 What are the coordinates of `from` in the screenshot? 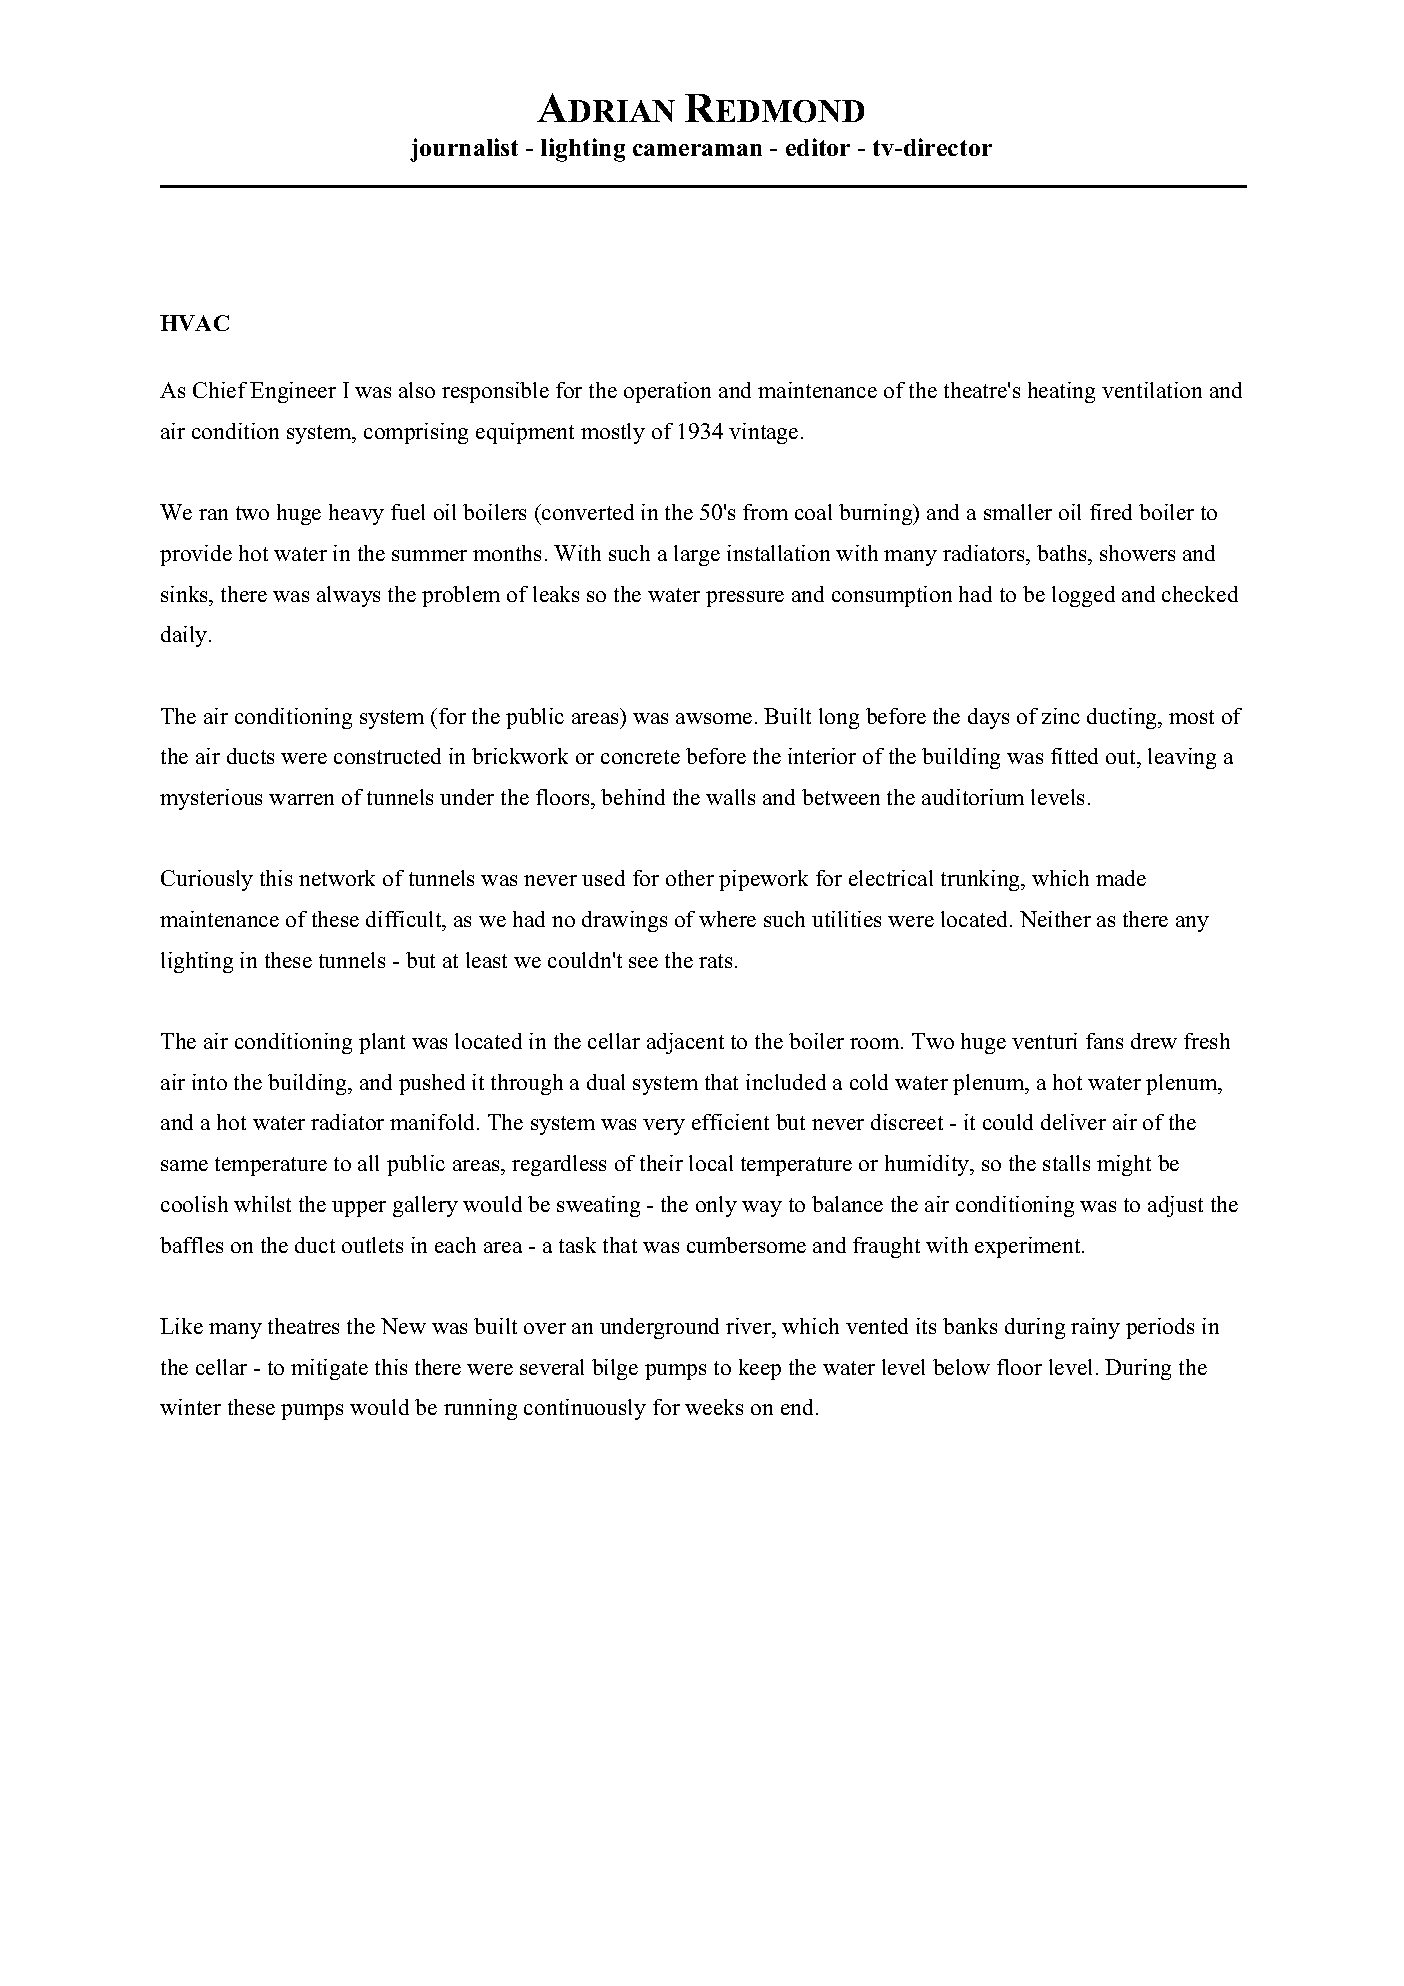 It's located at (765, 512).
